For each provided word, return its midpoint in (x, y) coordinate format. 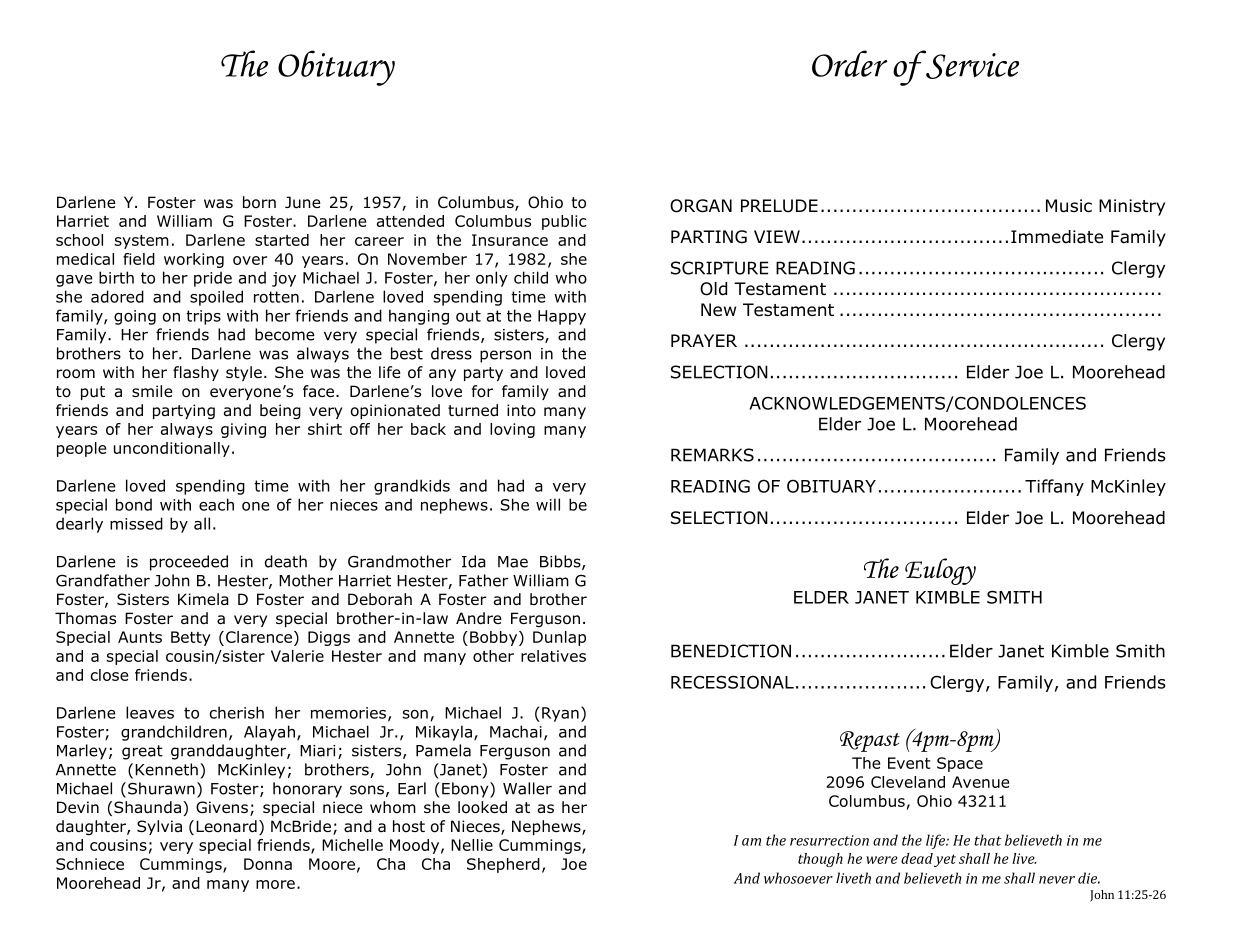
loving (512, 430)
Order (849, 63)
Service (971, 65)
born (259, 202)
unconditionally (172, 449)
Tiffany (1054, 487)
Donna (268, 864)
